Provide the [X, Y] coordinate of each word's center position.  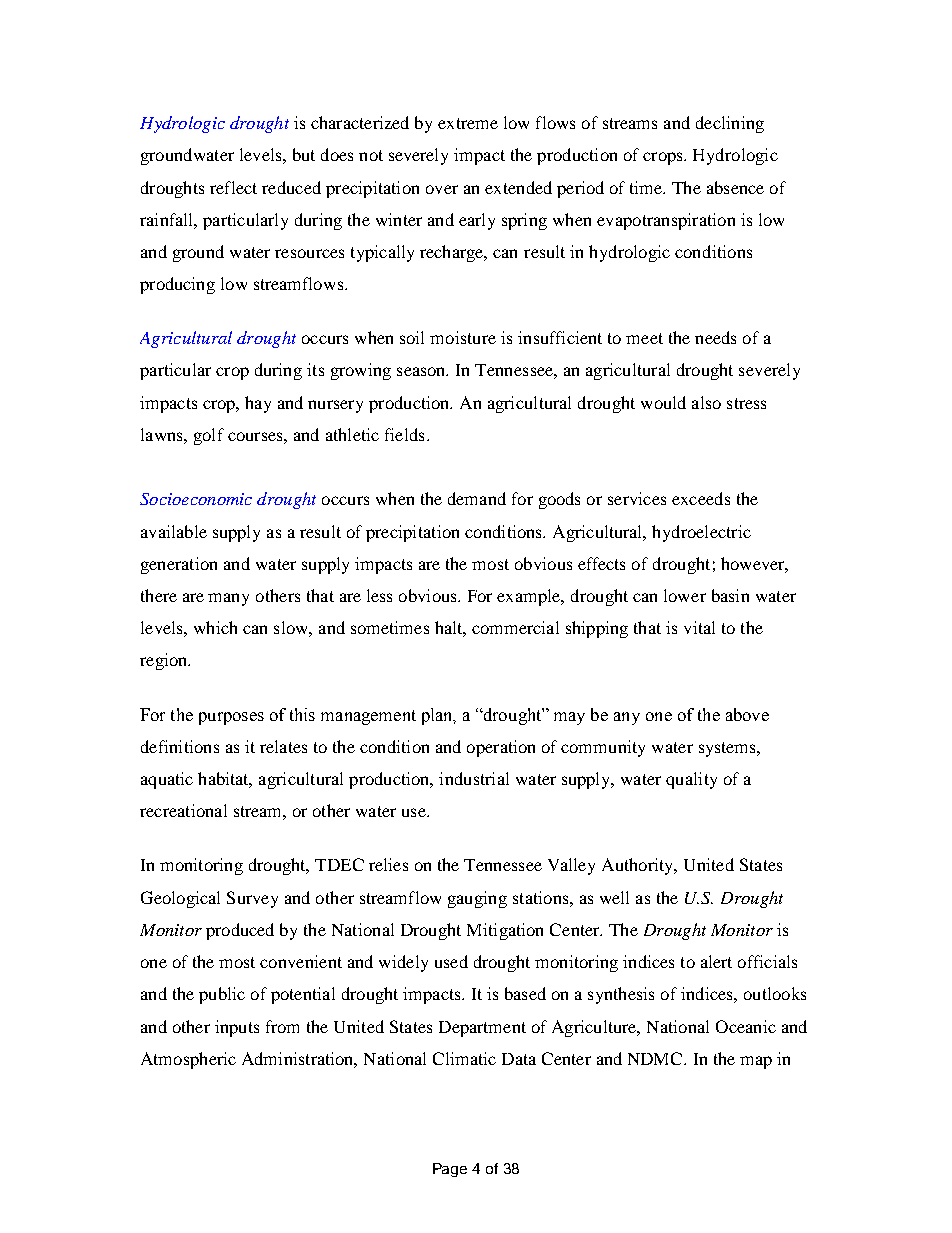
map [756, 1062]
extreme [468, 123]
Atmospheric [188, 1060]
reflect [233, 187]
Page [450, 1170]
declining [730, 124]
